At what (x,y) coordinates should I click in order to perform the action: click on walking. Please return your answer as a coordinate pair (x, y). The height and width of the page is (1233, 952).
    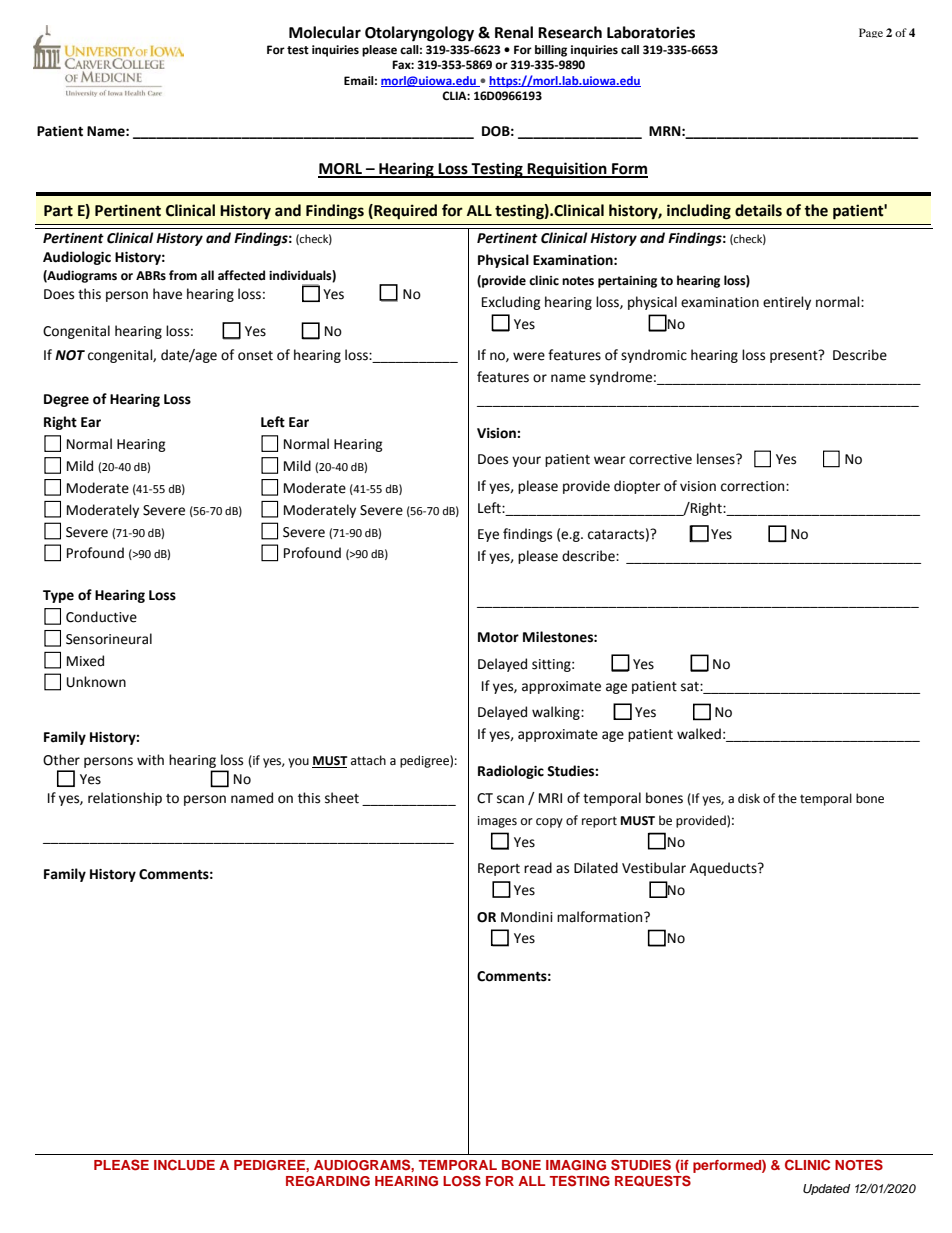
    Looking at the image, I should click on (557, 713).
